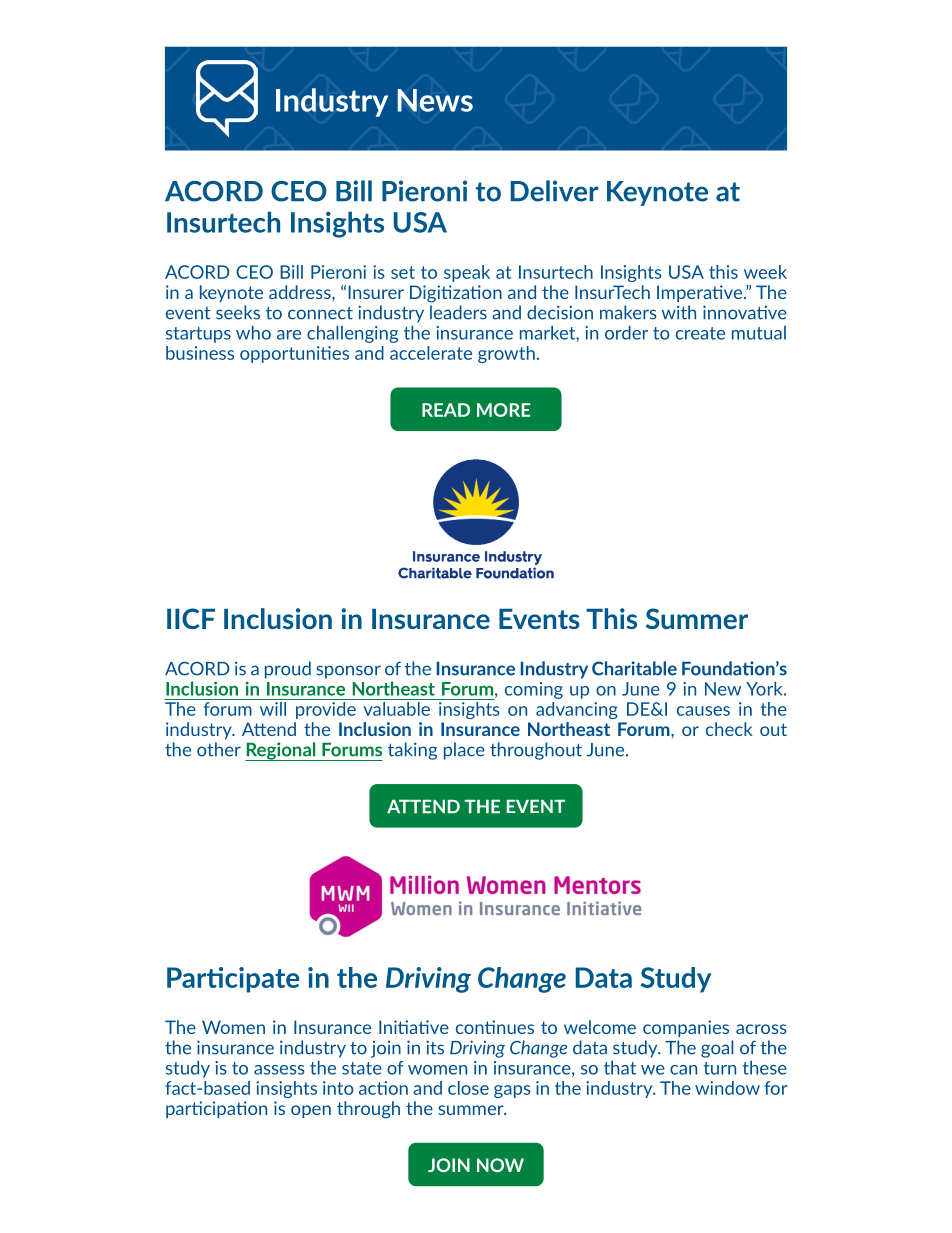 This screenshot has height=1233, width=952. I want to click on open, so click(311, 1111).
